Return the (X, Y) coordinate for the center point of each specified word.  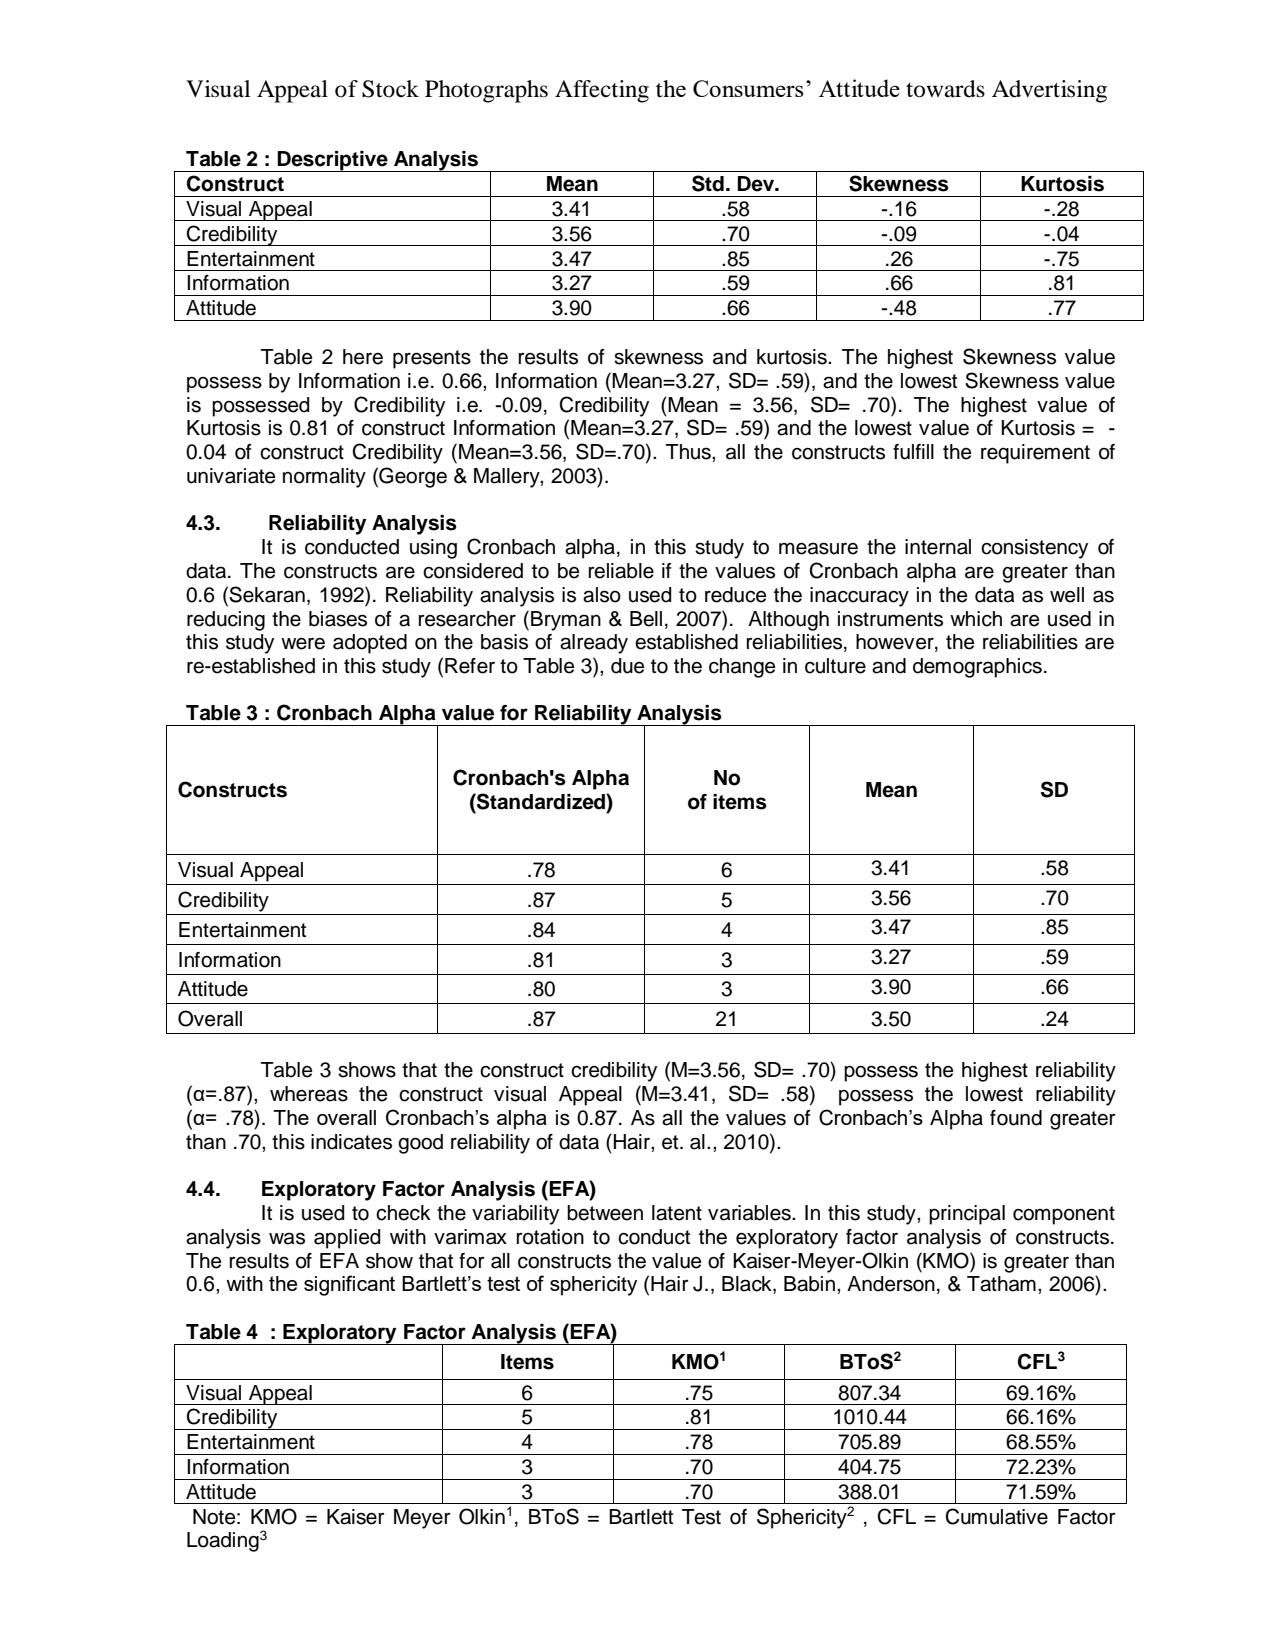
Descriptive (333, 161)
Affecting (602, 91)
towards (945, 89)
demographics (977, 668)
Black (748, 1285)
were (303, 643)
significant (349, 1285)
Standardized (541, 801)
